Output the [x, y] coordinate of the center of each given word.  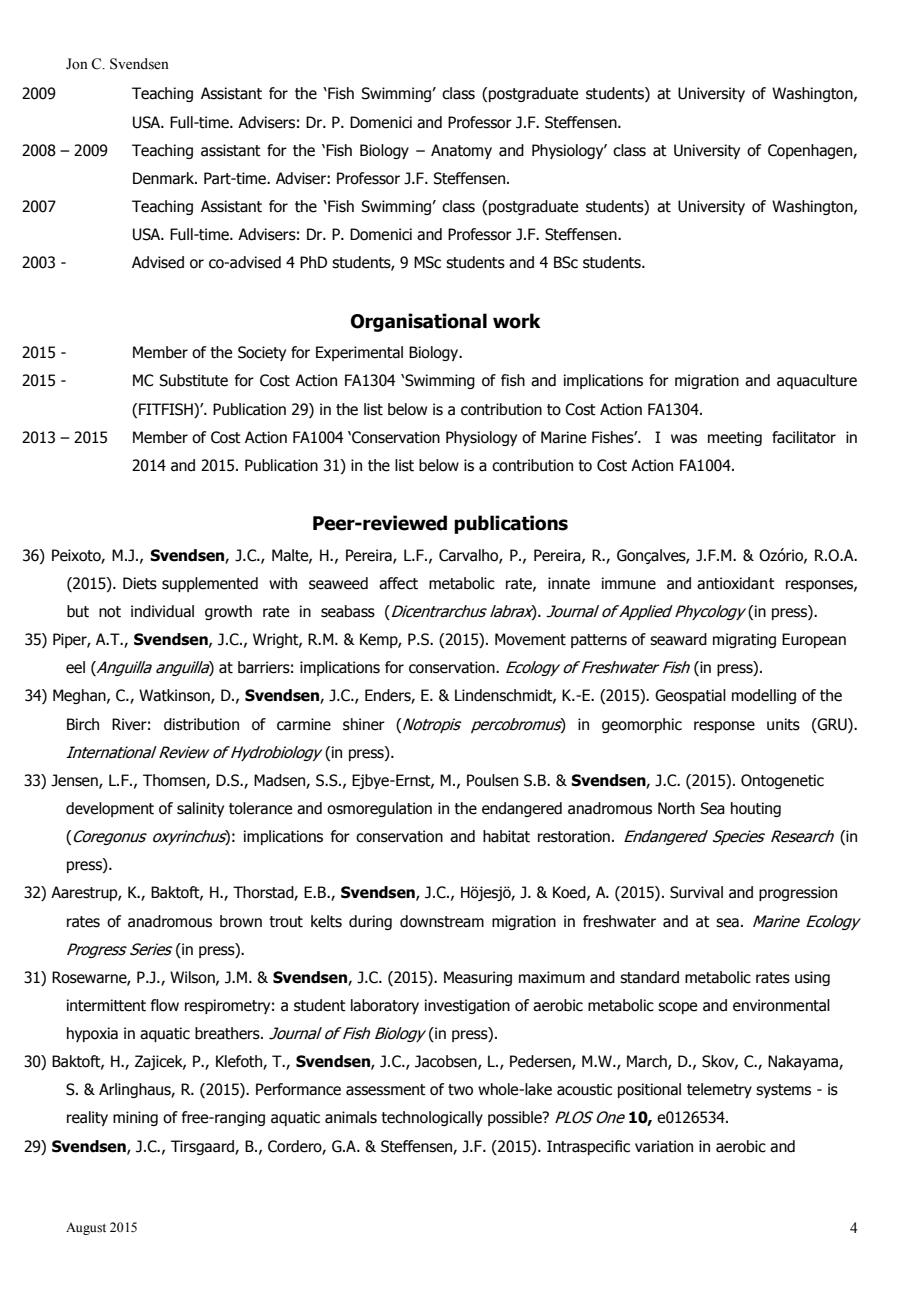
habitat [506, 836]
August [86, 1229]
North [676, 808]
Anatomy [461, 151]
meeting [735, 438]
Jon [77, 64]
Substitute [193, 380]
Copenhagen [811, 151]
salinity [200, 809]
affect [398, 583]
